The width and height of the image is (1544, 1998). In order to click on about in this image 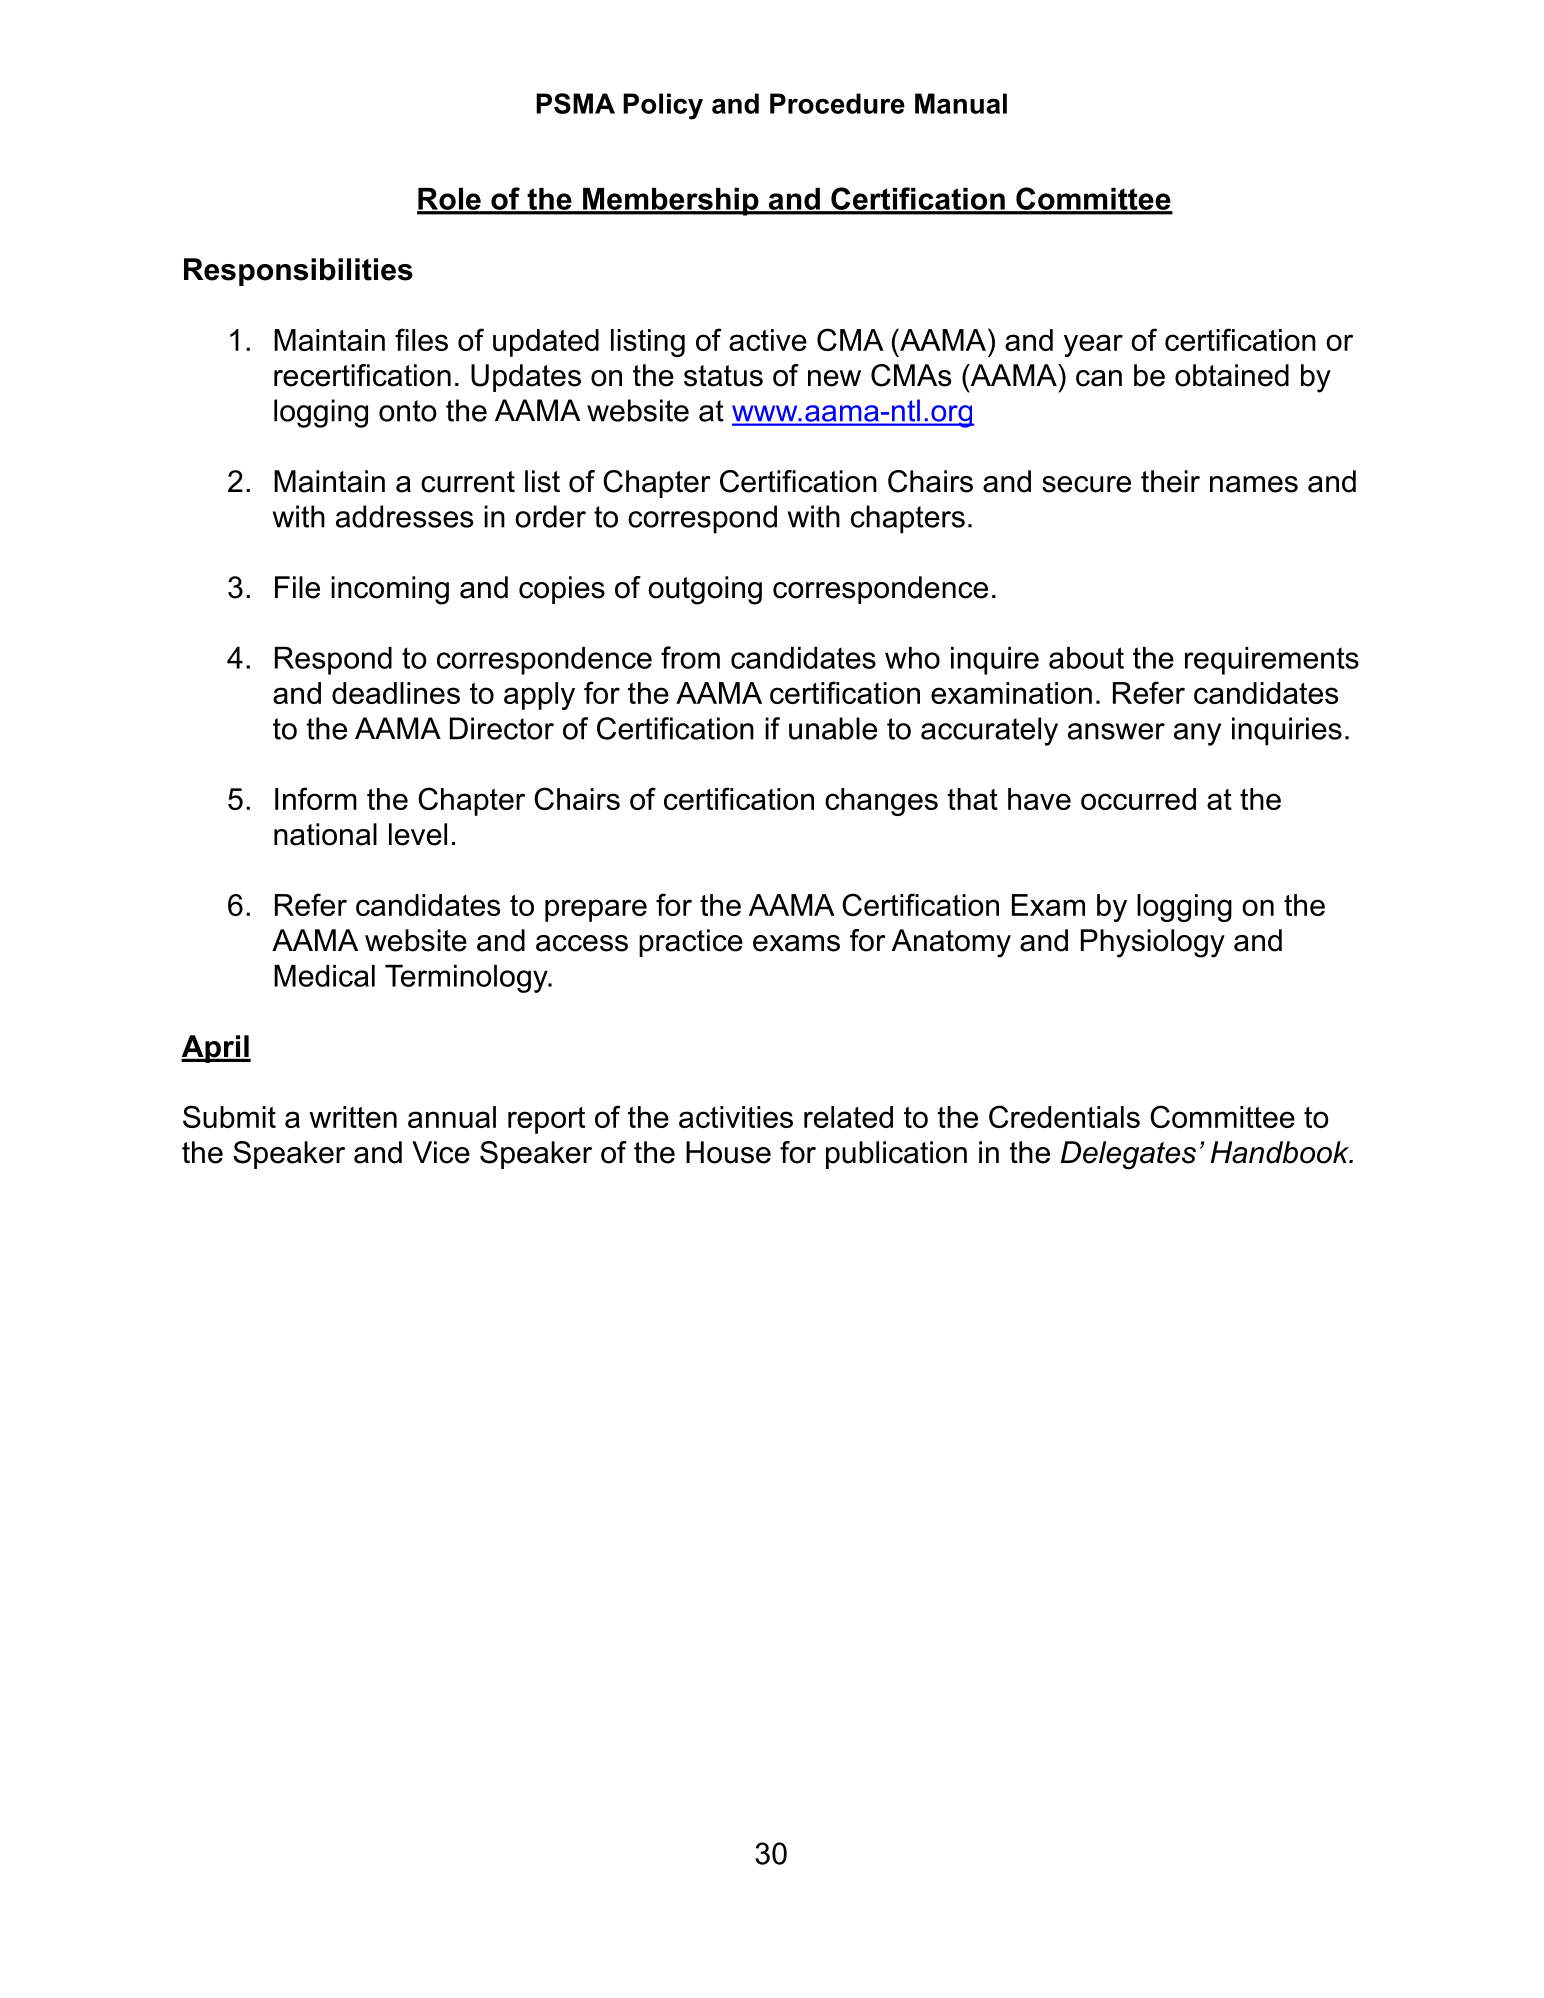, I will do `click(1086, 658)`.
